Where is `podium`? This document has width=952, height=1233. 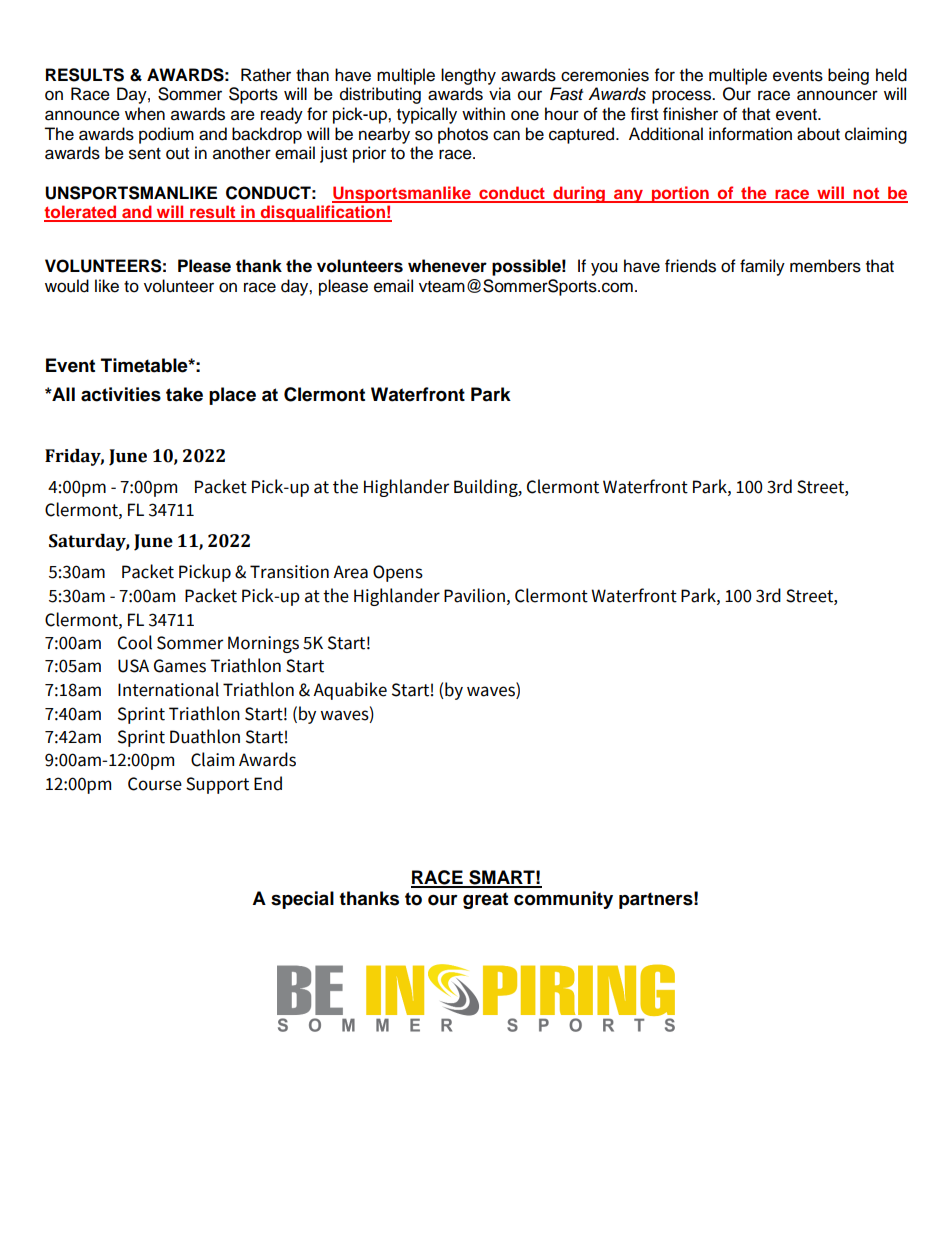
podium is located at coordinates (166, 135).
